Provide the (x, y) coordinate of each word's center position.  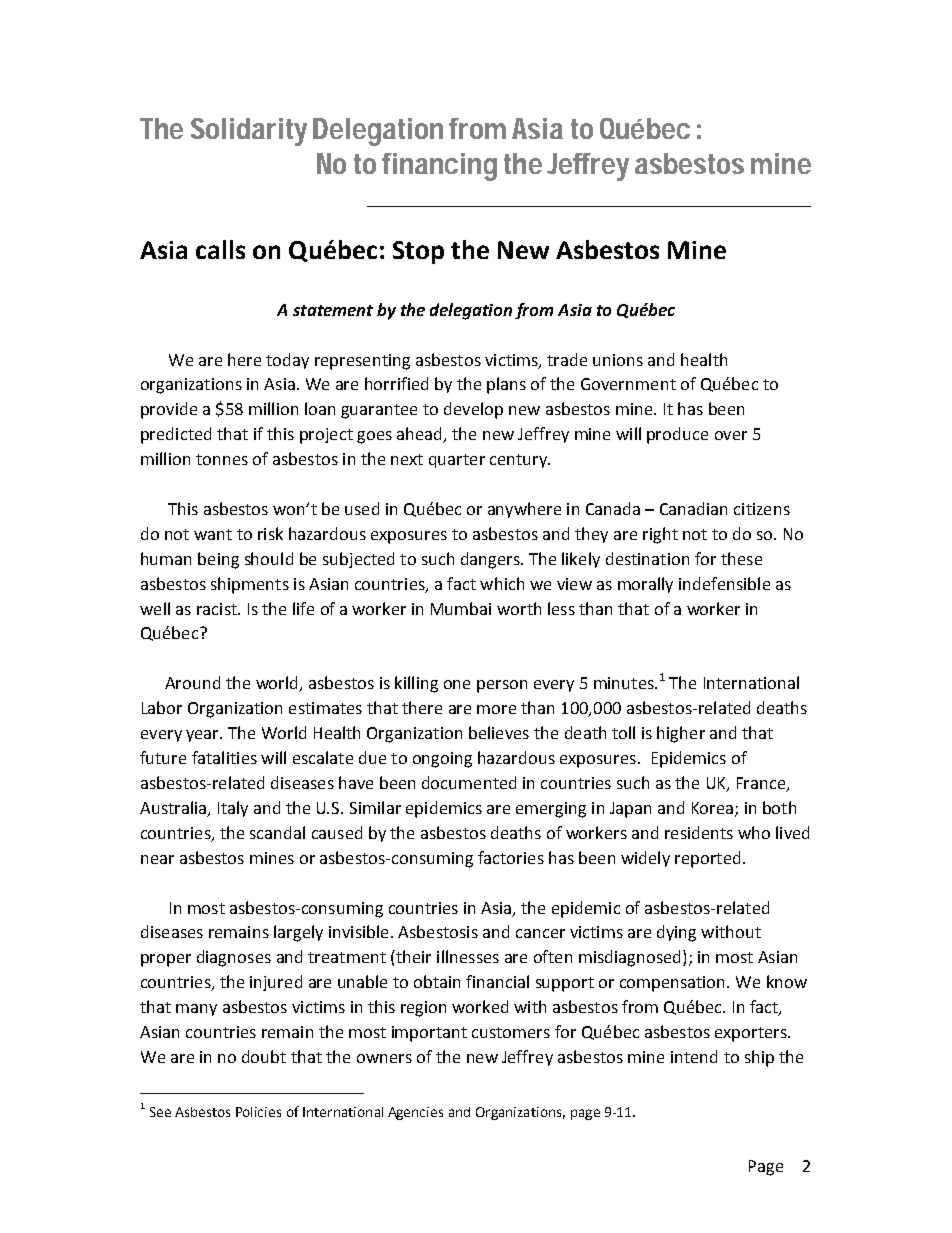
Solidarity (249, 132)
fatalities (224, 757)
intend (694, 1056)
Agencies (415, 1113)
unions (618, 360)
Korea (712, 808)
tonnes (222, 459)
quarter (457, 461)
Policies (258, 1112)
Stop (418, 252)
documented (469, 782)
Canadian (693, 508)
